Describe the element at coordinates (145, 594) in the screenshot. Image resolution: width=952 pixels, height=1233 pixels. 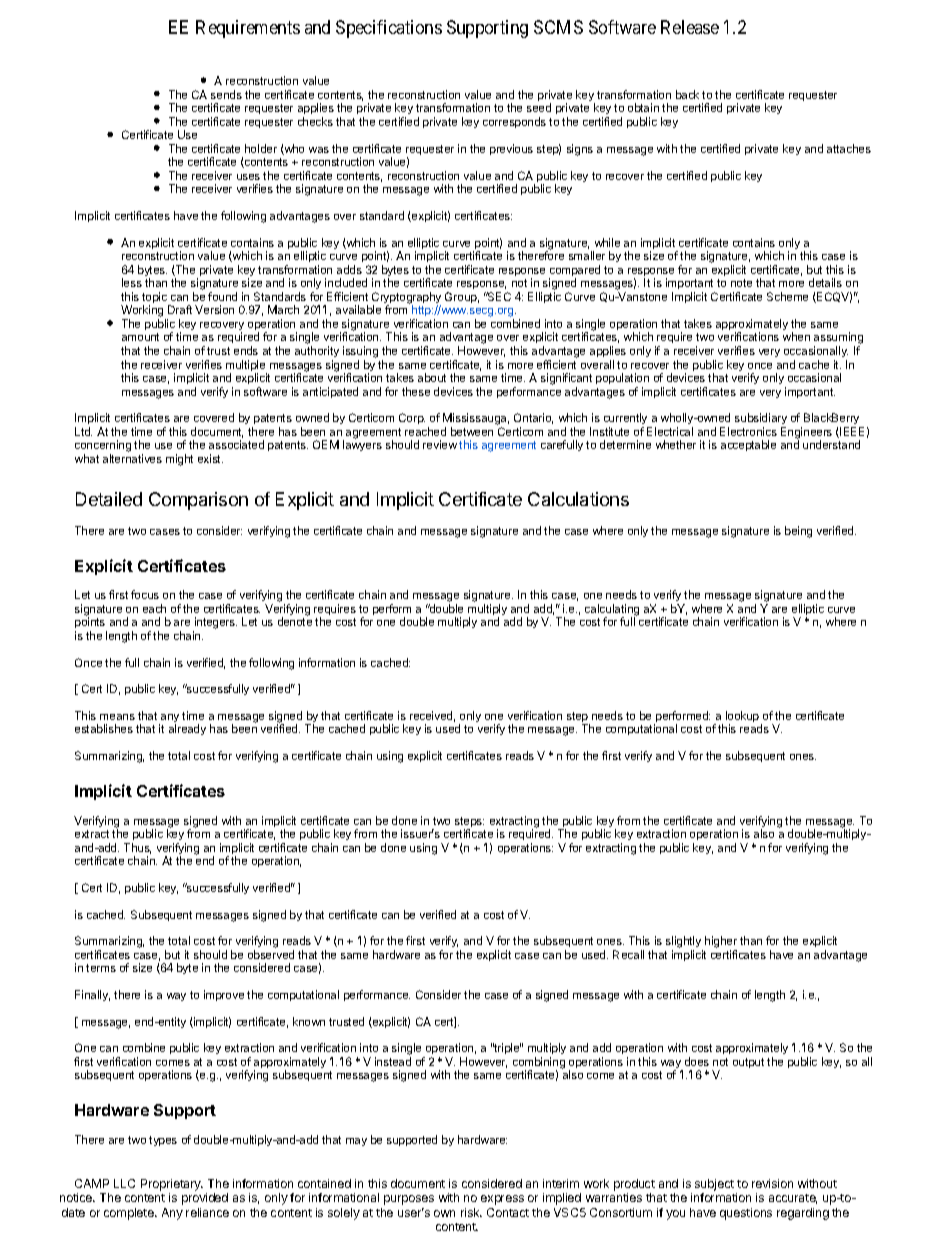
I see `focus` at that location.
